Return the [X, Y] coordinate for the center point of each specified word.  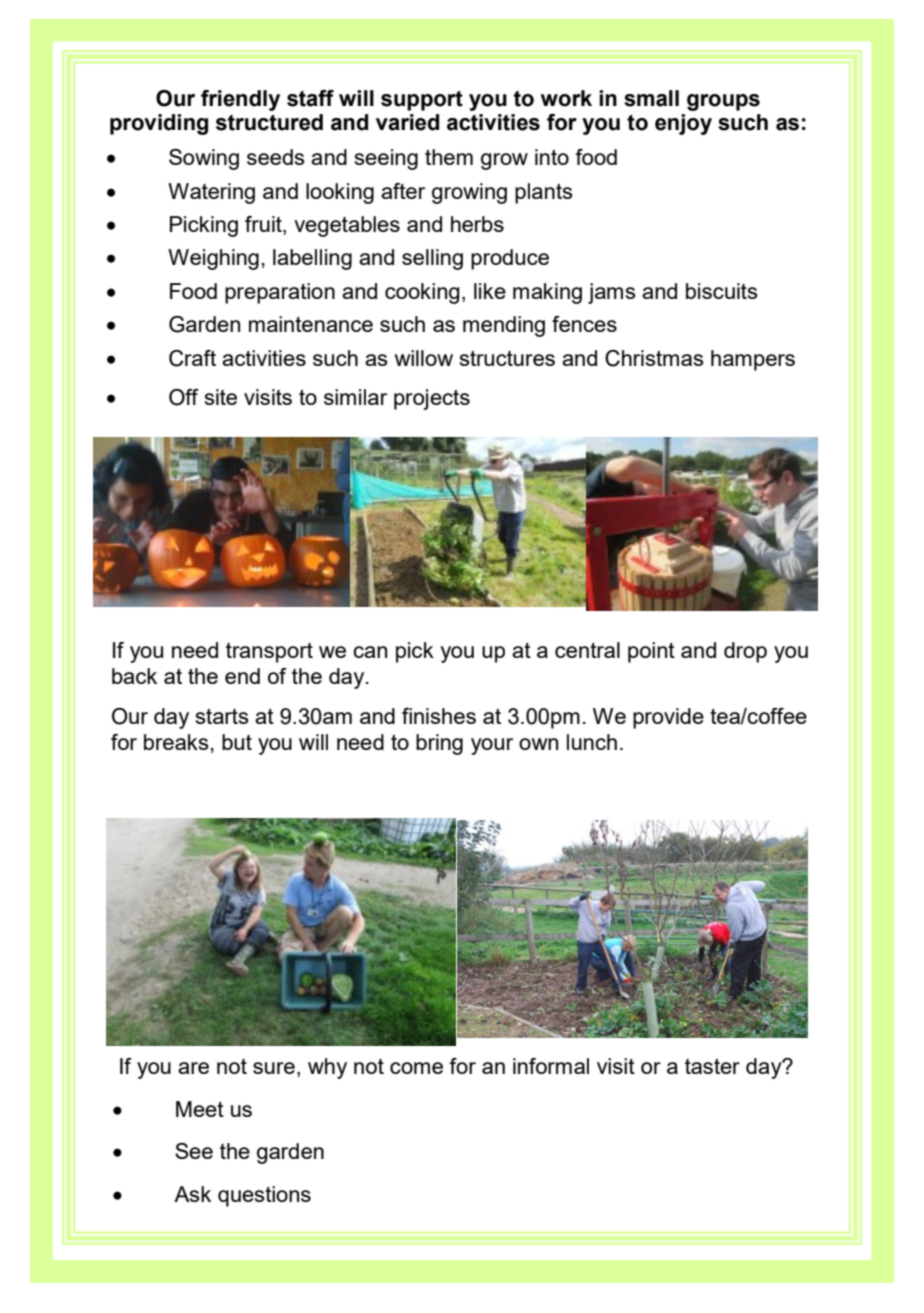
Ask [192, 1194]
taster [712, 1066]
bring [439, 744]
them [449, 157]
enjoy [683, 124]
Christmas [654, 358]
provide [668, 718]
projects [432, 399]
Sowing [204, 159]
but [237, 742]
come [416, 1068]
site [221, 397]
